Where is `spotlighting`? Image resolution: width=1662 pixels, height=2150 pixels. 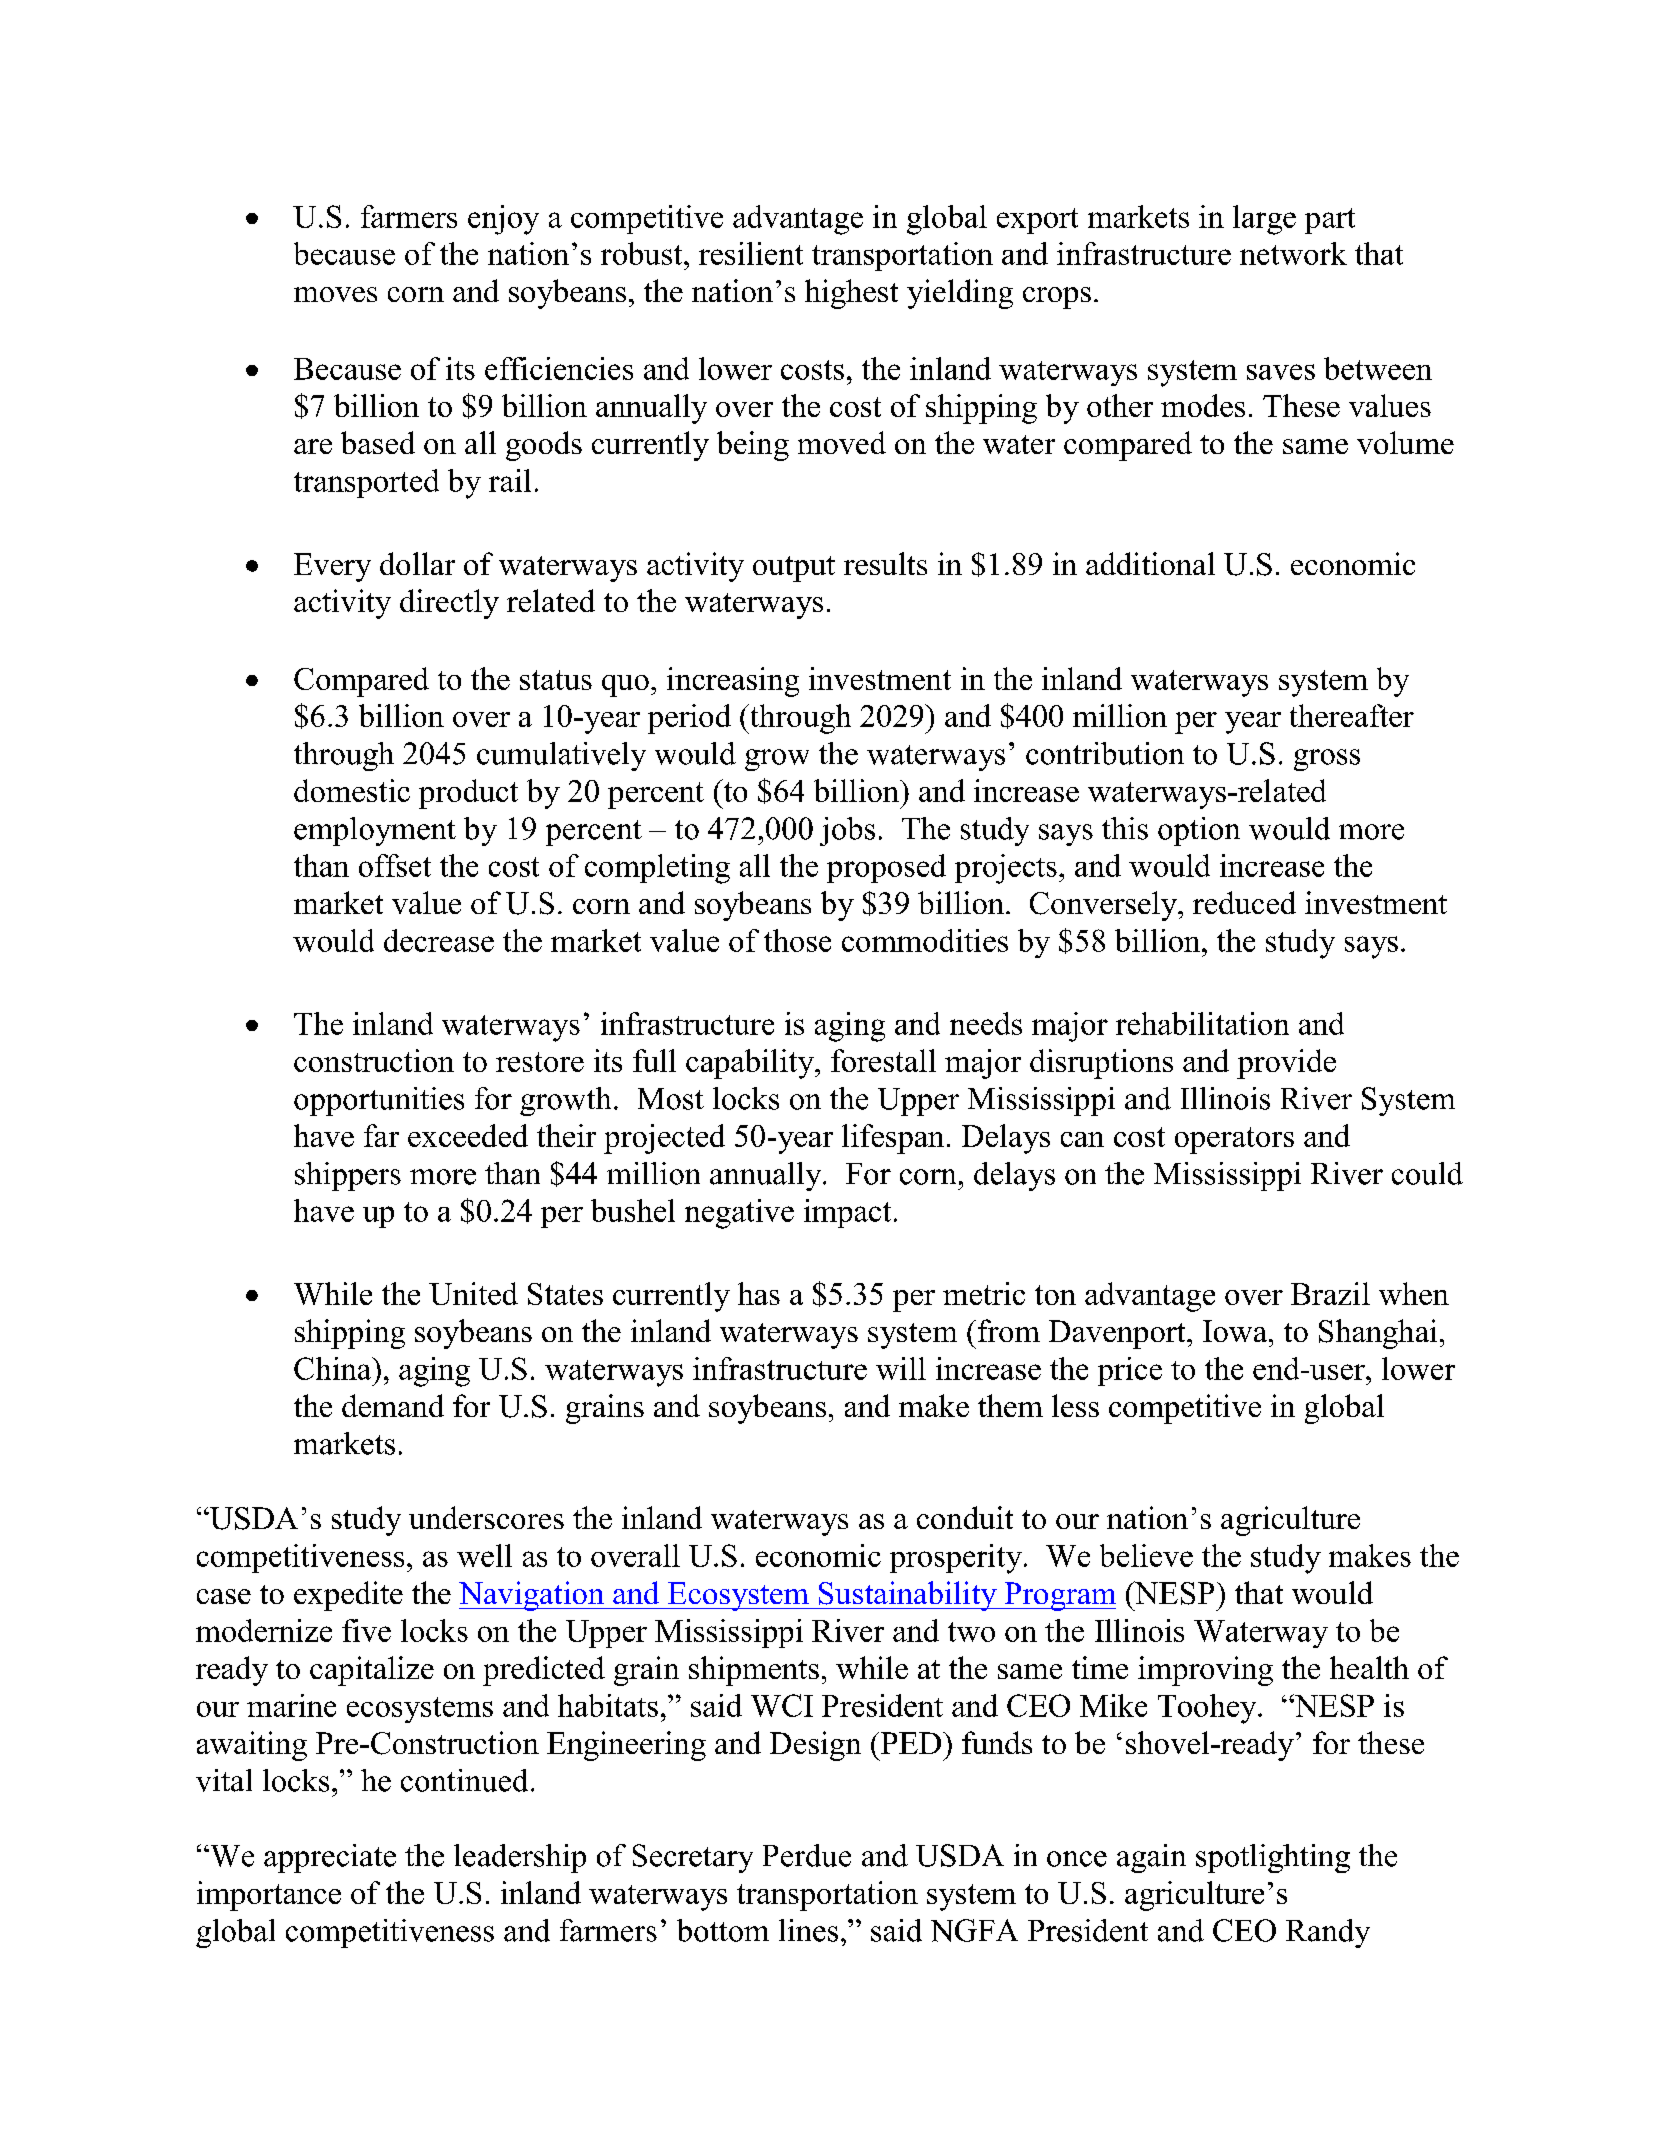 spotlighting is located at coordinates (1273, 1858).
